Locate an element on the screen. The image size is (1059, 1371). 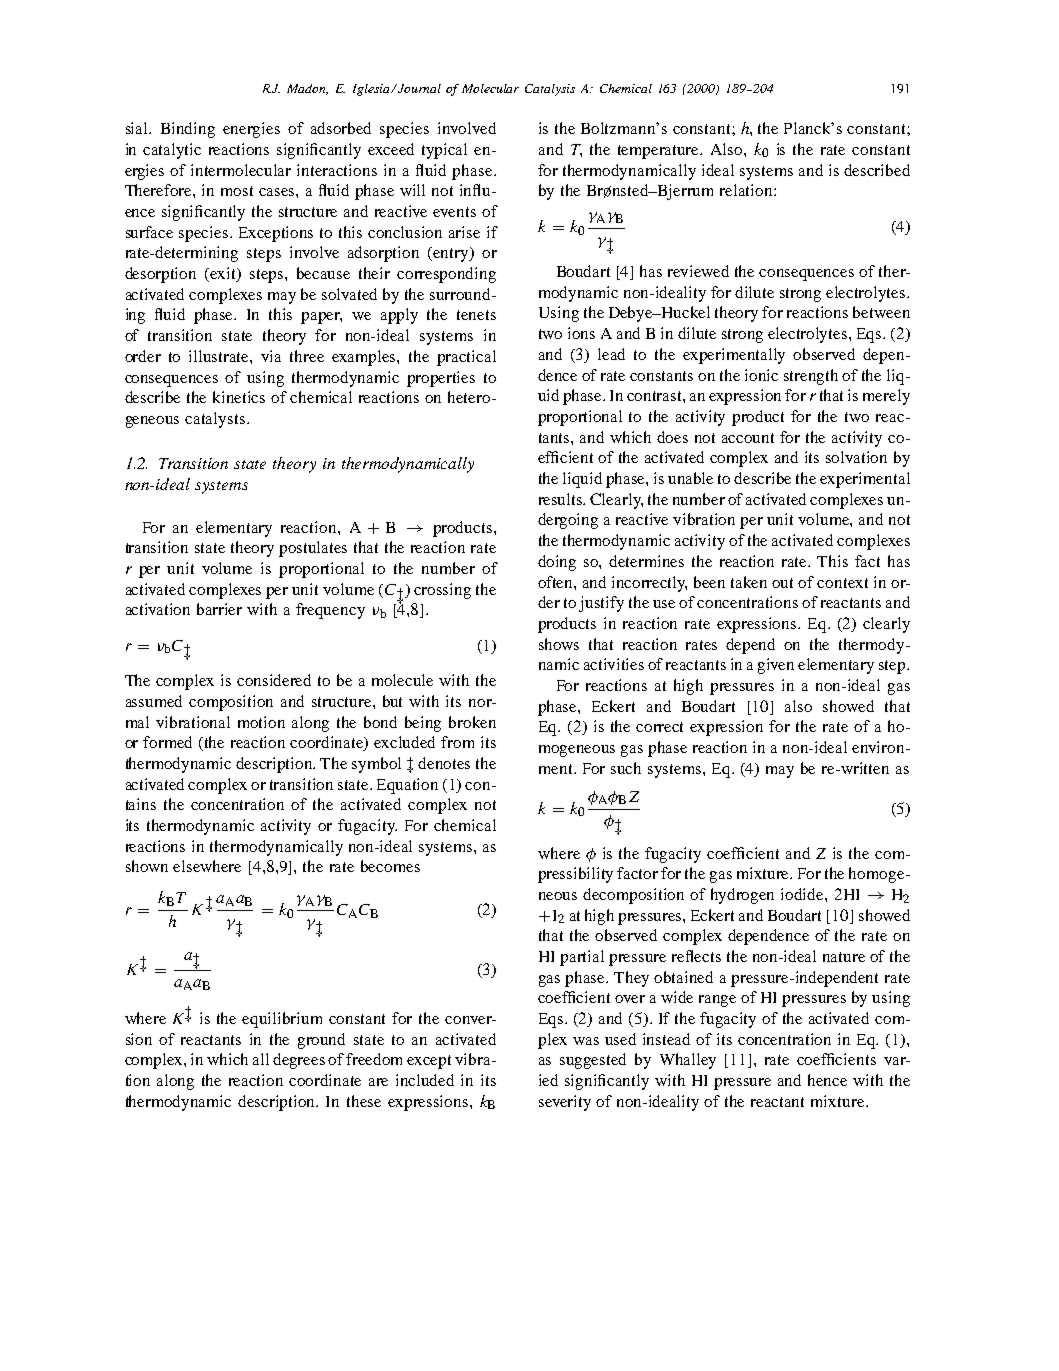
kinetics is located at coordinates (239, 397).
